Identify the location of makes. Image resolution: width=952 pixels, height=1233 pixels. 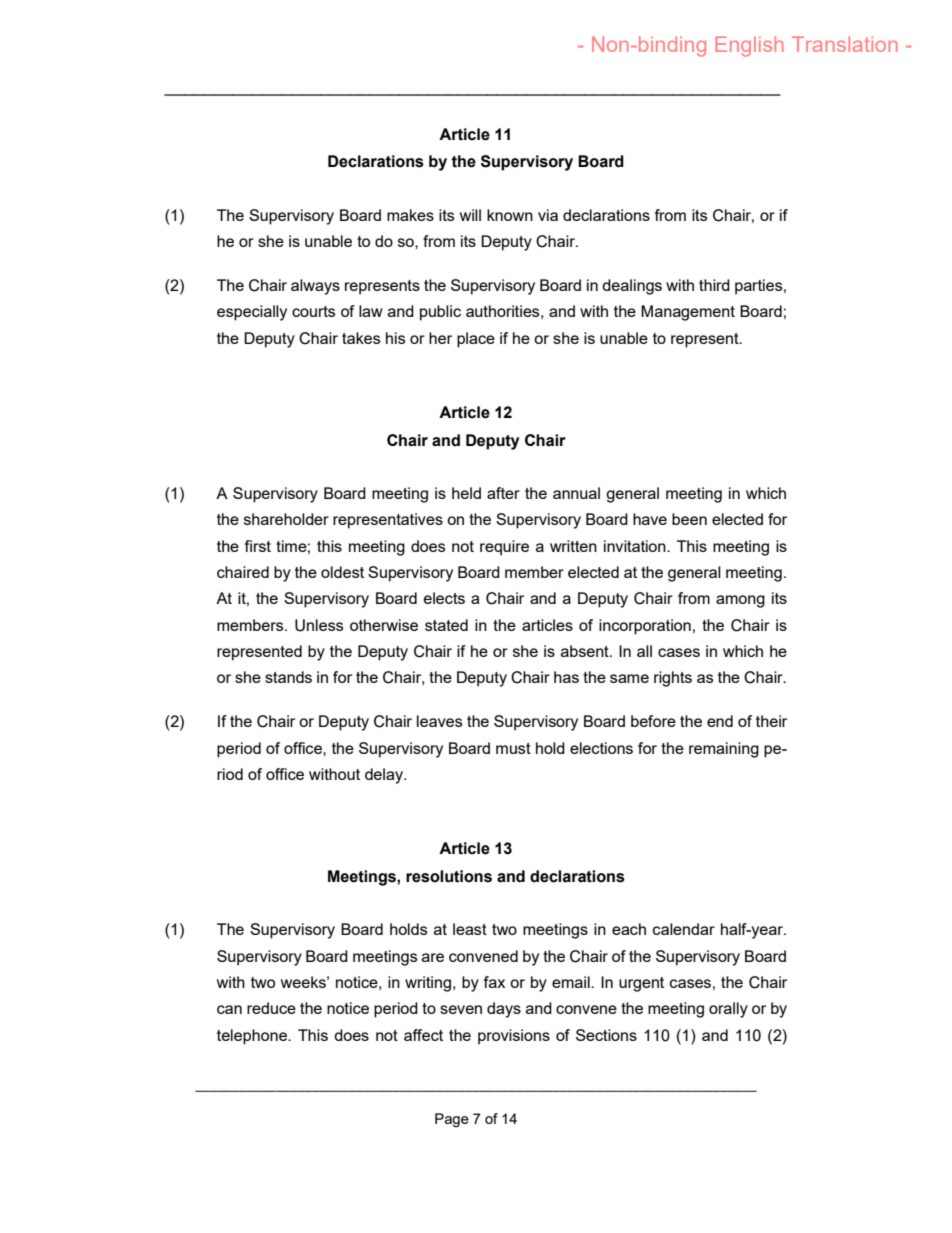
(410, 215).
